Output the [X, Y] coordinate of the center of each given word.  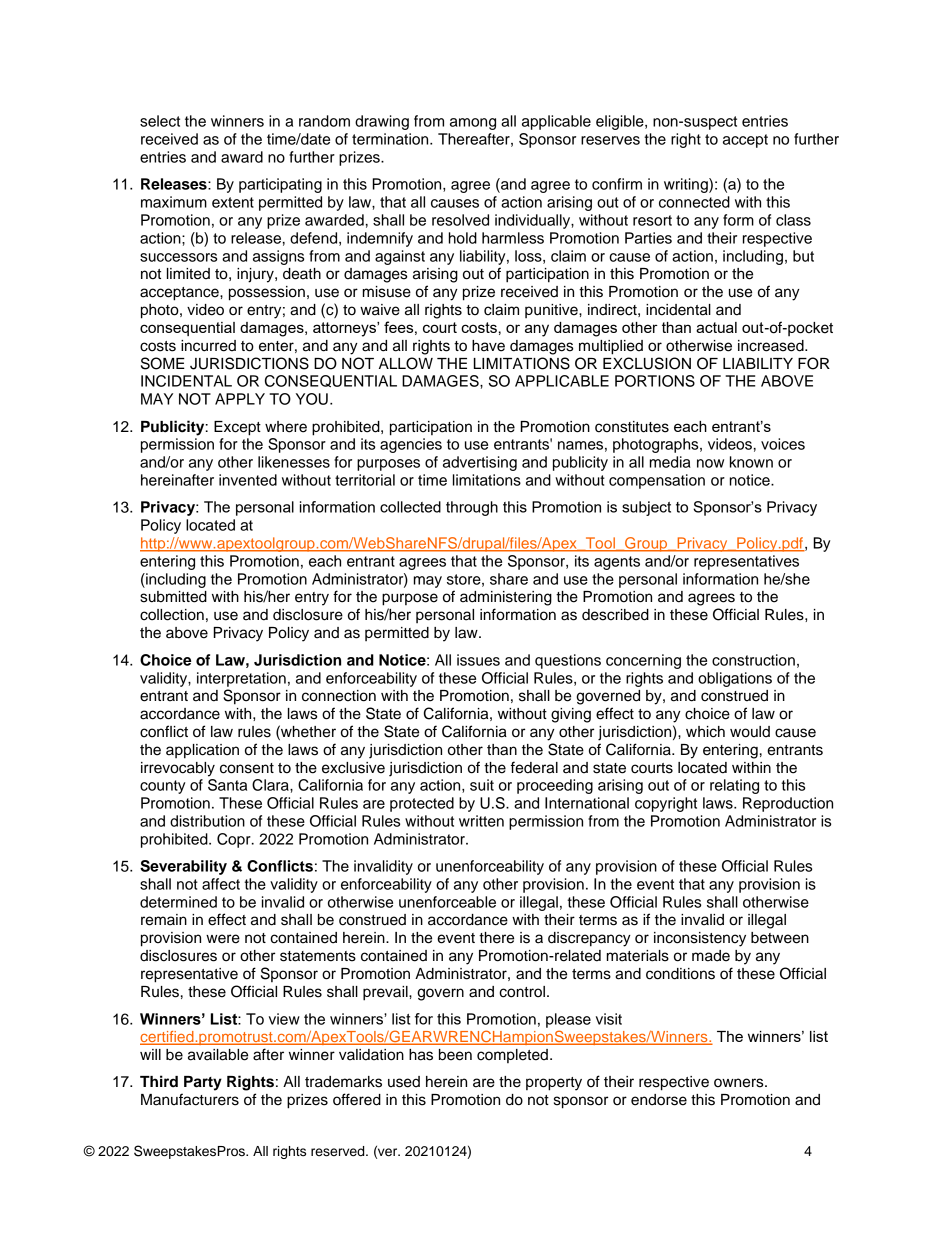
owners [740, 1083]
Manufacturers [190, 1099]
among [473, 124]
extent [233, 202]
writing [687, 185]
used [404, 1082]
